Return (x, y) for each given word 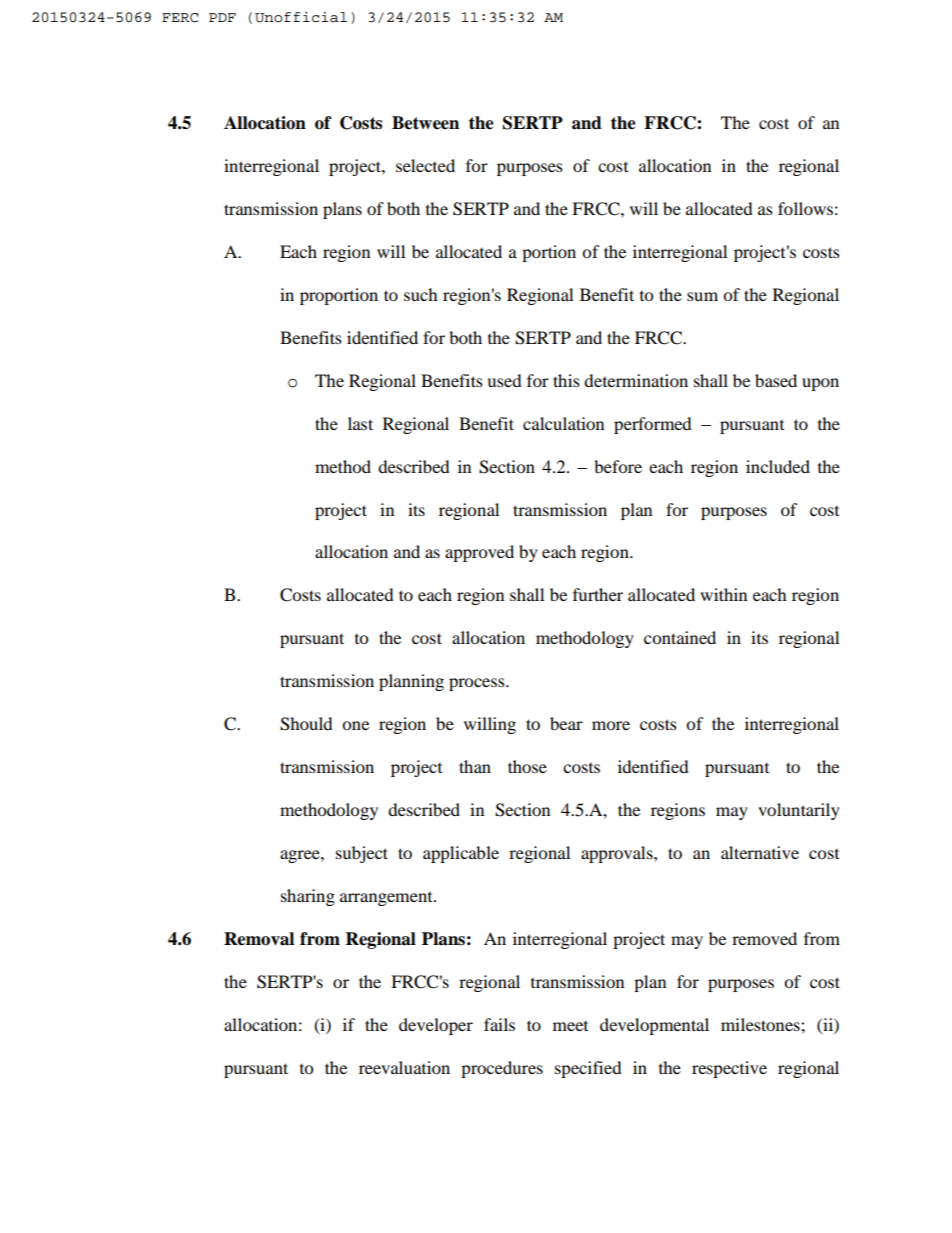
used (504, 380)
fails (499, 1024)
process (478, 684)
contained (680, 637)
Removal (259, 939)
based (776, 380)
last (360, 423)
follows (805, 208)
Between (425, 123)
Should (306, 724)
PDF (222, 17)
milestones (761, 1024)
